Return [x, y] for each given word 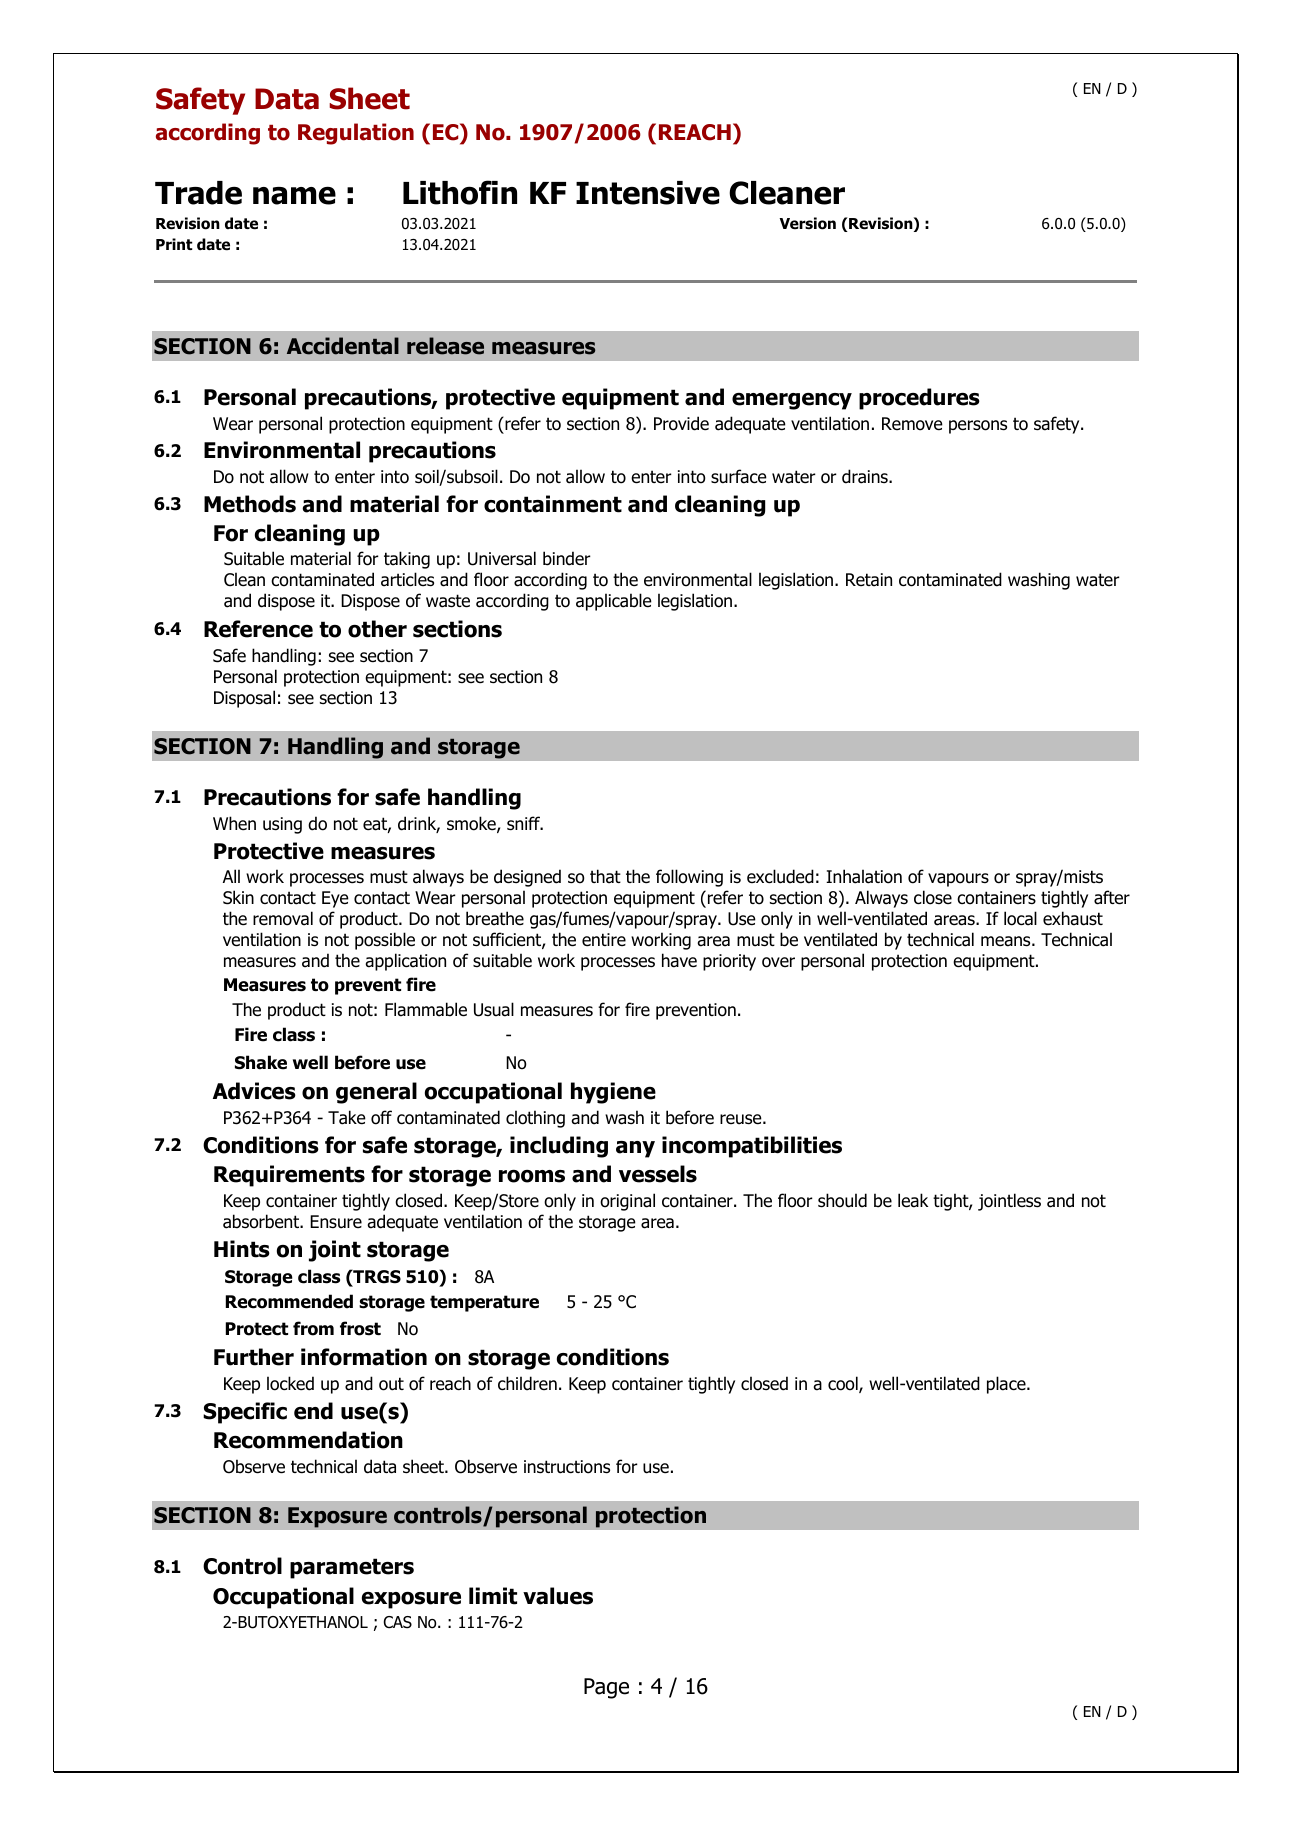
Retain [869, 580]
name [294, 195]
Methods [250, 504]
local [1020, 918]
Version [807, 223]
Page [606, 1688]
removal [283, 918]
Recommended [289, 1301]
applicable [614, 602]
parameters [352, 1568]
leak [913, 1200]
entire [604, 940]
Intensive [648, 193]
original [627, 1202]
